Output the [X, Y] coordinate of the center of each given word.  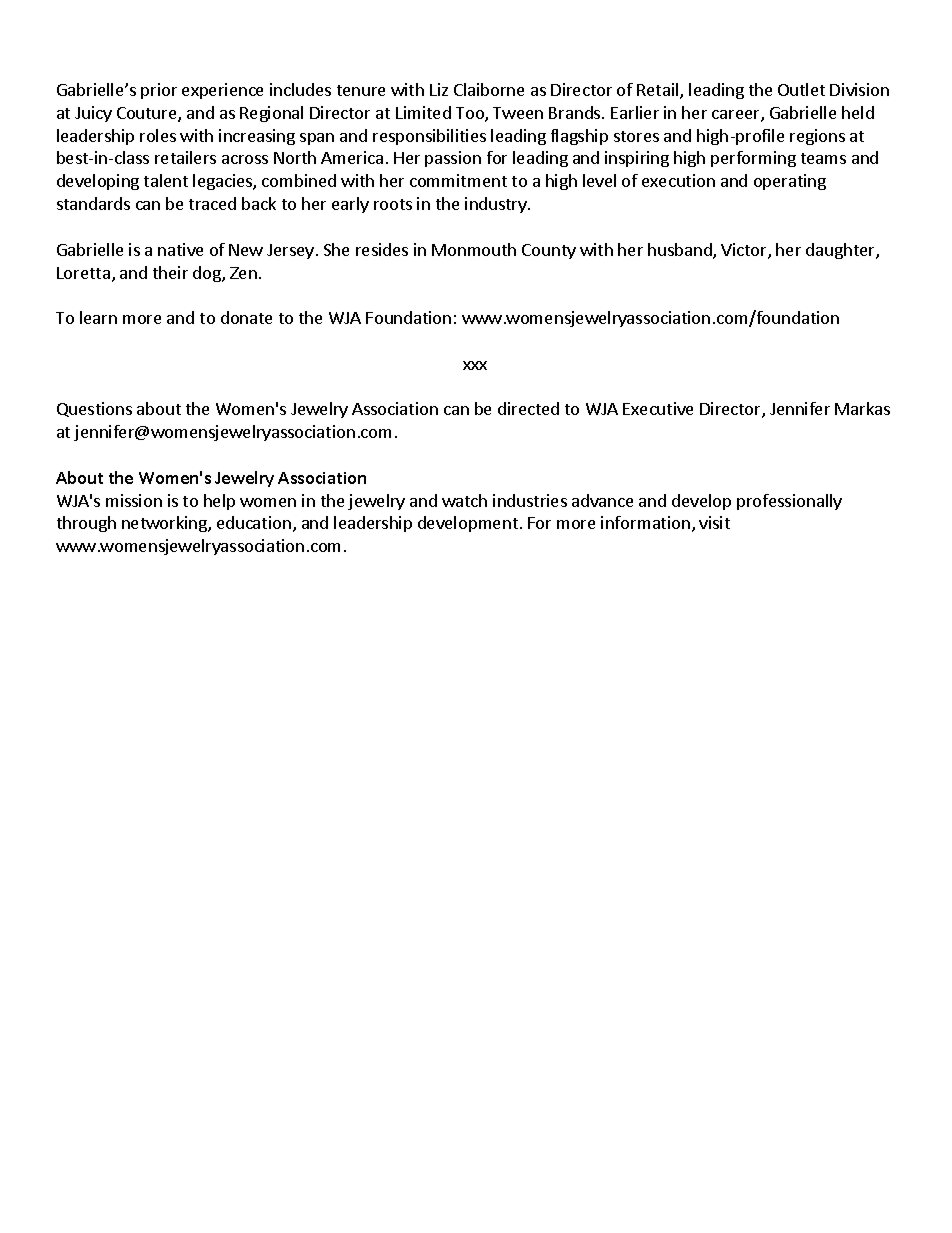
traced [212, 203]
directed [528, 408]
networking [165, 524]
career [737, 116]
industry [497, 205]
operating [790, 182]
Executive [658, 408]
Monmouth [474, 249]
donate [246, 317]
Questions [94, 409]
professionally [789, 502]
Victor [745, 251]
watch [464, 500]
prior [159, 91]
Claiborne [489, 89]
